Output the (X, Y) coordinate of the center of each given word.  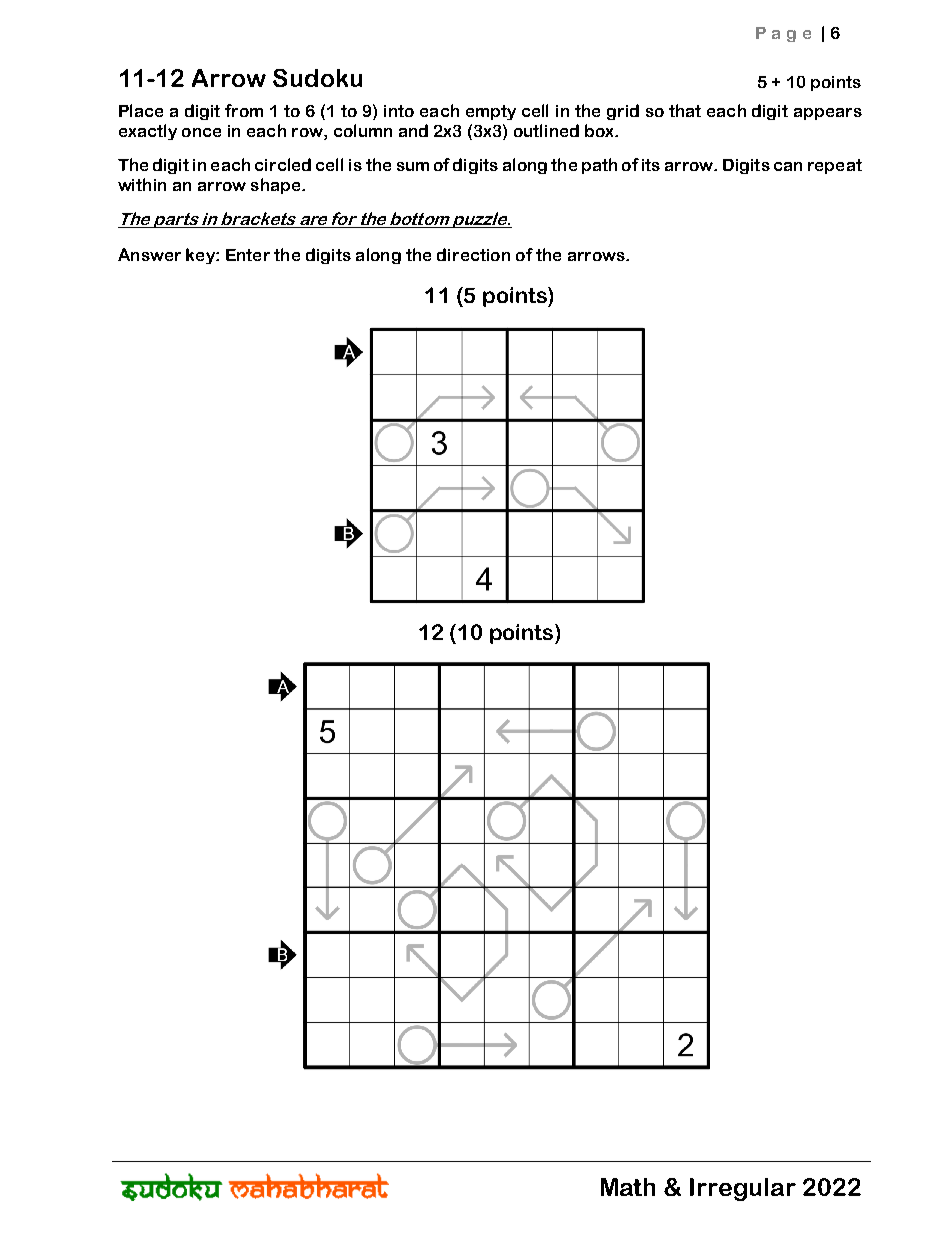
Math (628, 1187)
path (599, 166)
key (201, 256)
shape (277, 186)
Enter (248, 255)
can (788, 166)
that (685, 110)
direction (473, 254)
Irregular (743, 1189)
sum (413, 166)
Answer (149, 254)
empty (491, 112)
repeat (835, 166)
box (600, 130)
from (244, 110)
